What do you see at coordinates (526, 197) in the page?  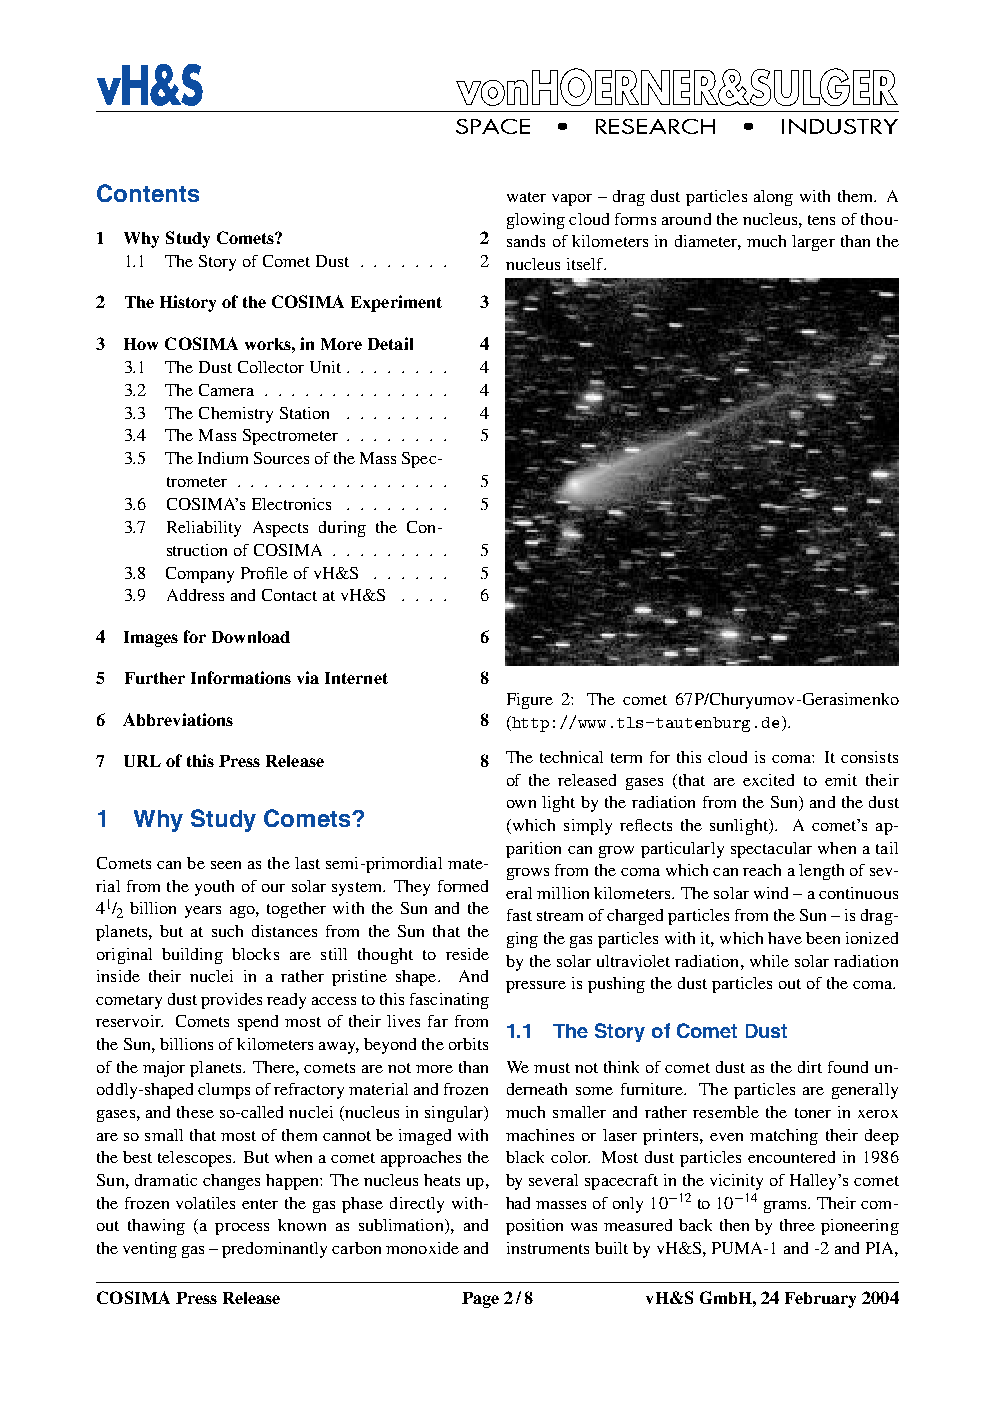 I see `water` at bounding box center [526, 197].
